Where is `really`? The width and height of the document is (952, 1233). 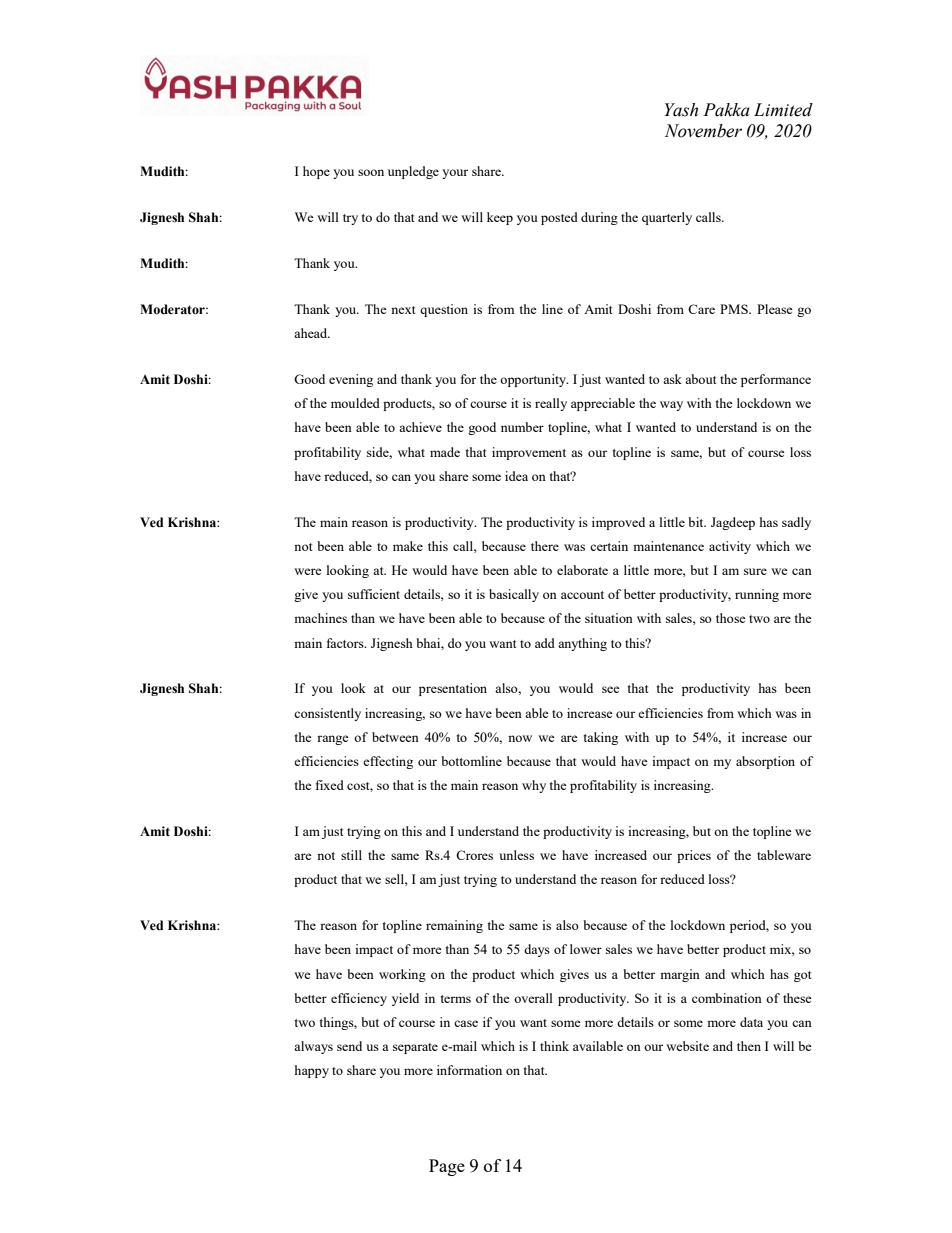 really is located at coordinates (551, 404).
